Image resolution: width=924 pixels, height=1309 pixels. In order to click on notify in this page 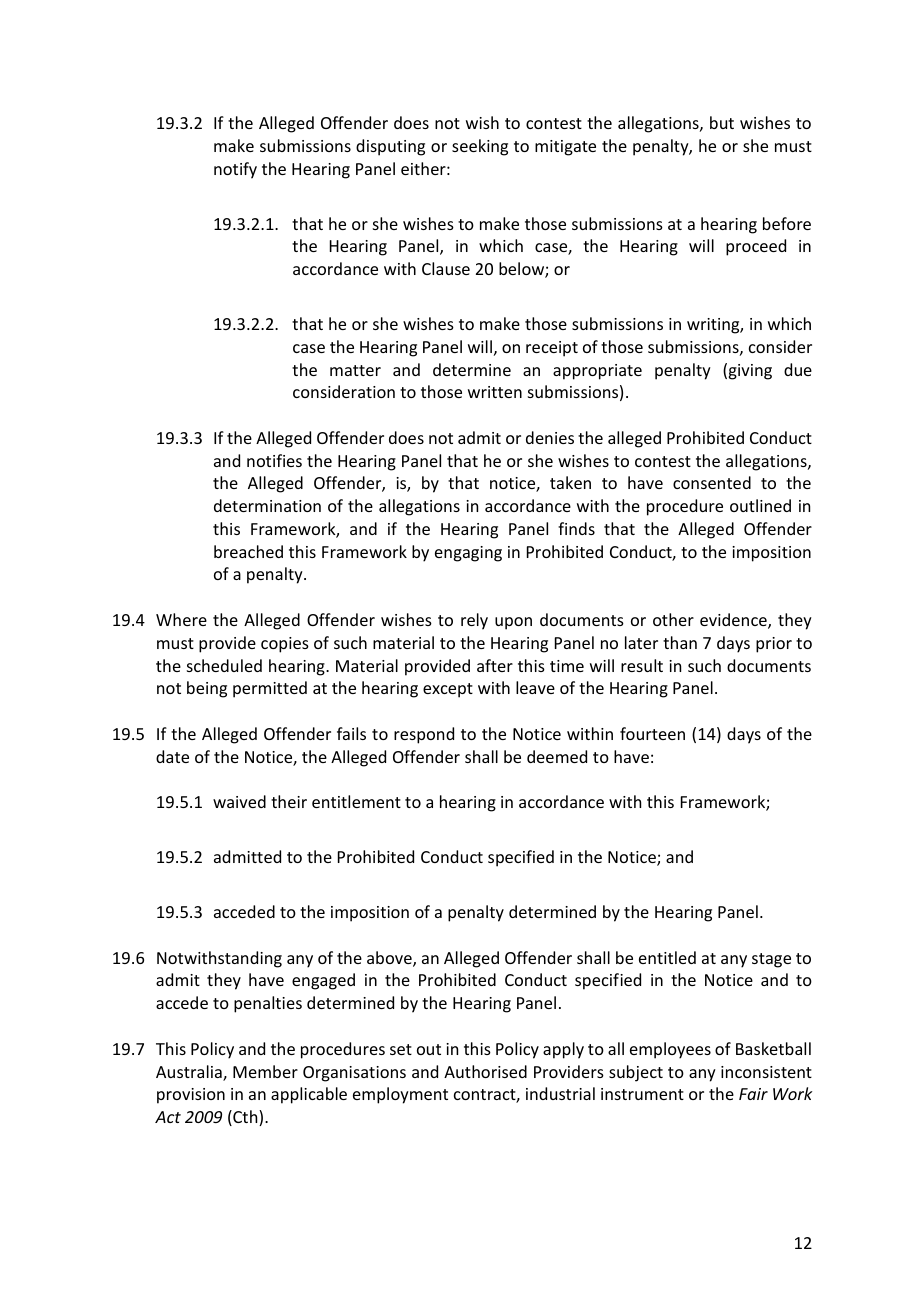, I will do `click(235, 170)`.
